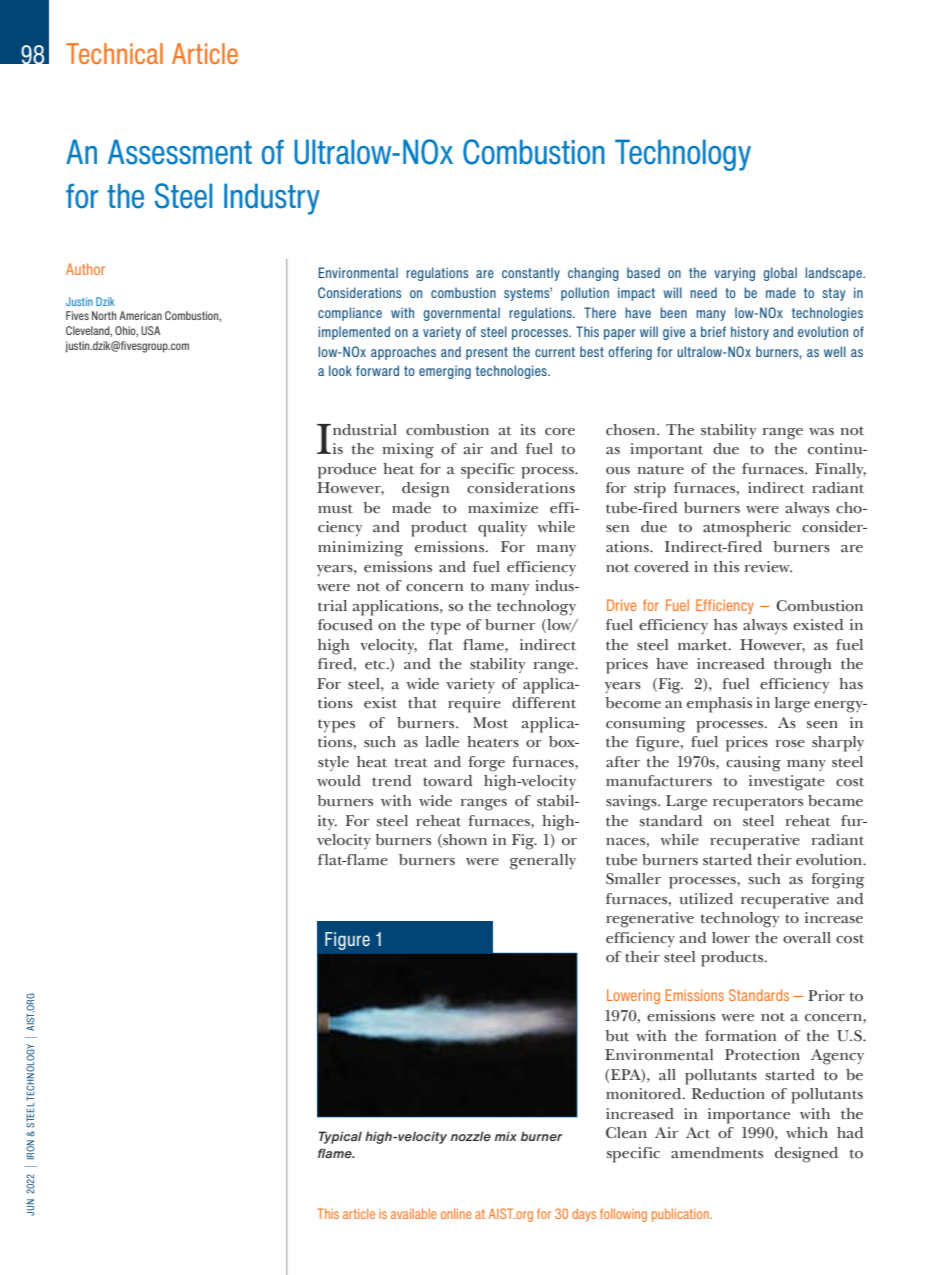  What do you see at coordinates (140, 315) in the document?
I see `American` at bounding box center [140, 315].
